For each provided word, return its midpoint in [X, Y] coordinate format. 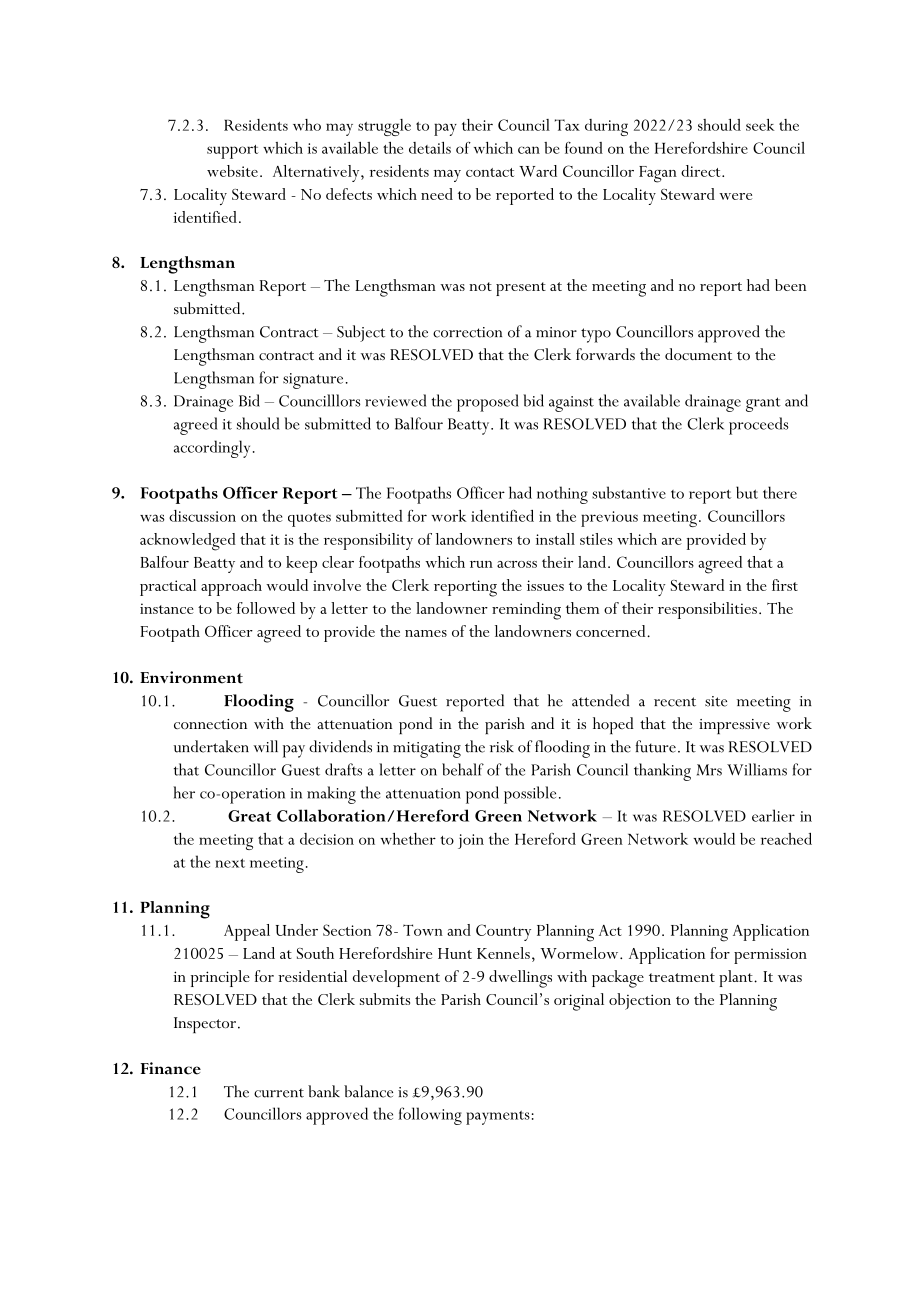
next [230, 863]
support [233, 152]
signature [313, 381]
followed [266, 608]
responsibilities [707, 610]
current [279, 1093]
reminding [526, 611]
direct [702, 171]
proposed [488, 403]
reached [786, 839]
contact [490, 172]
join [471, 841]
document [698, 354]
